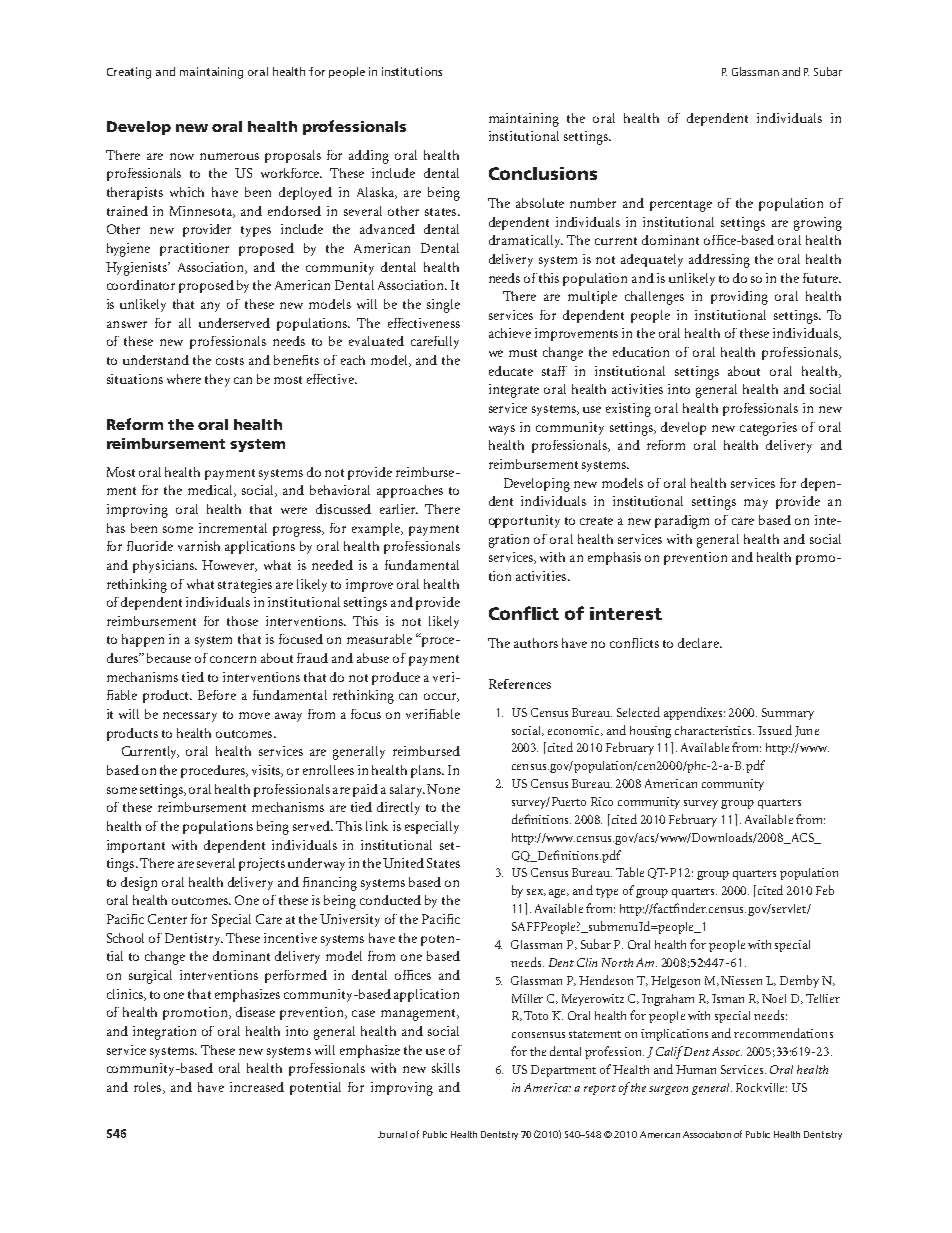 This document has width=952, height=1233. Describe the element at coordinates (630, 872) in the document. I see `Table` at that location.
